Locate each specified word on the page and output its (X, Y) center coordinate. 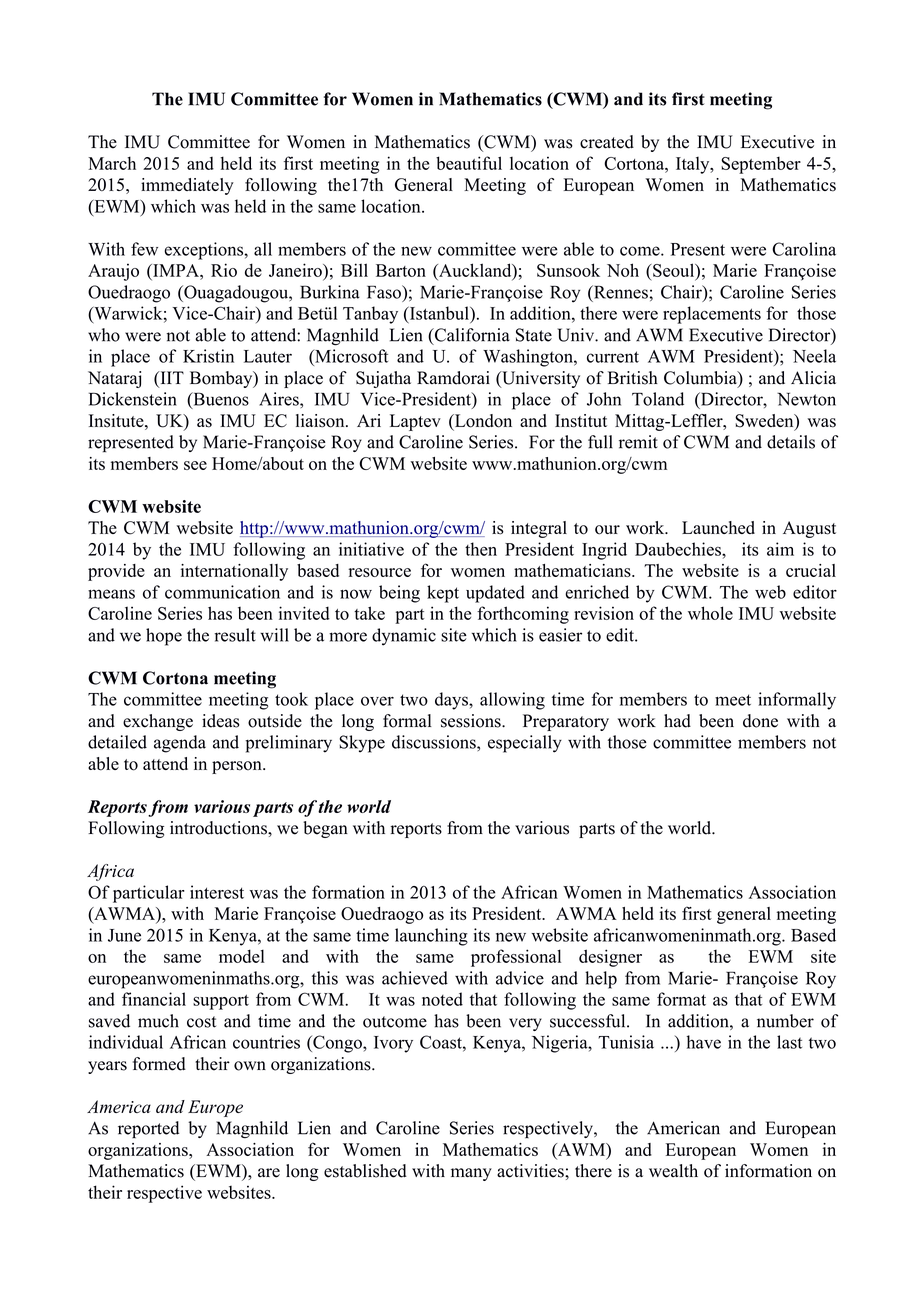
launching (431, 937)
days (452, 701)
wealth (673, 1171)
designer (610, 958)
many (471, 1174)
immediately (187, 186)
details (791, 442)
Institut (581, 421)
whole (710, 613)
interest (217, 892)
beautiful (469, 163)
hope (164, 637)
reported (148, 1130)
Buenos (220, 400)
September (761, 165)
